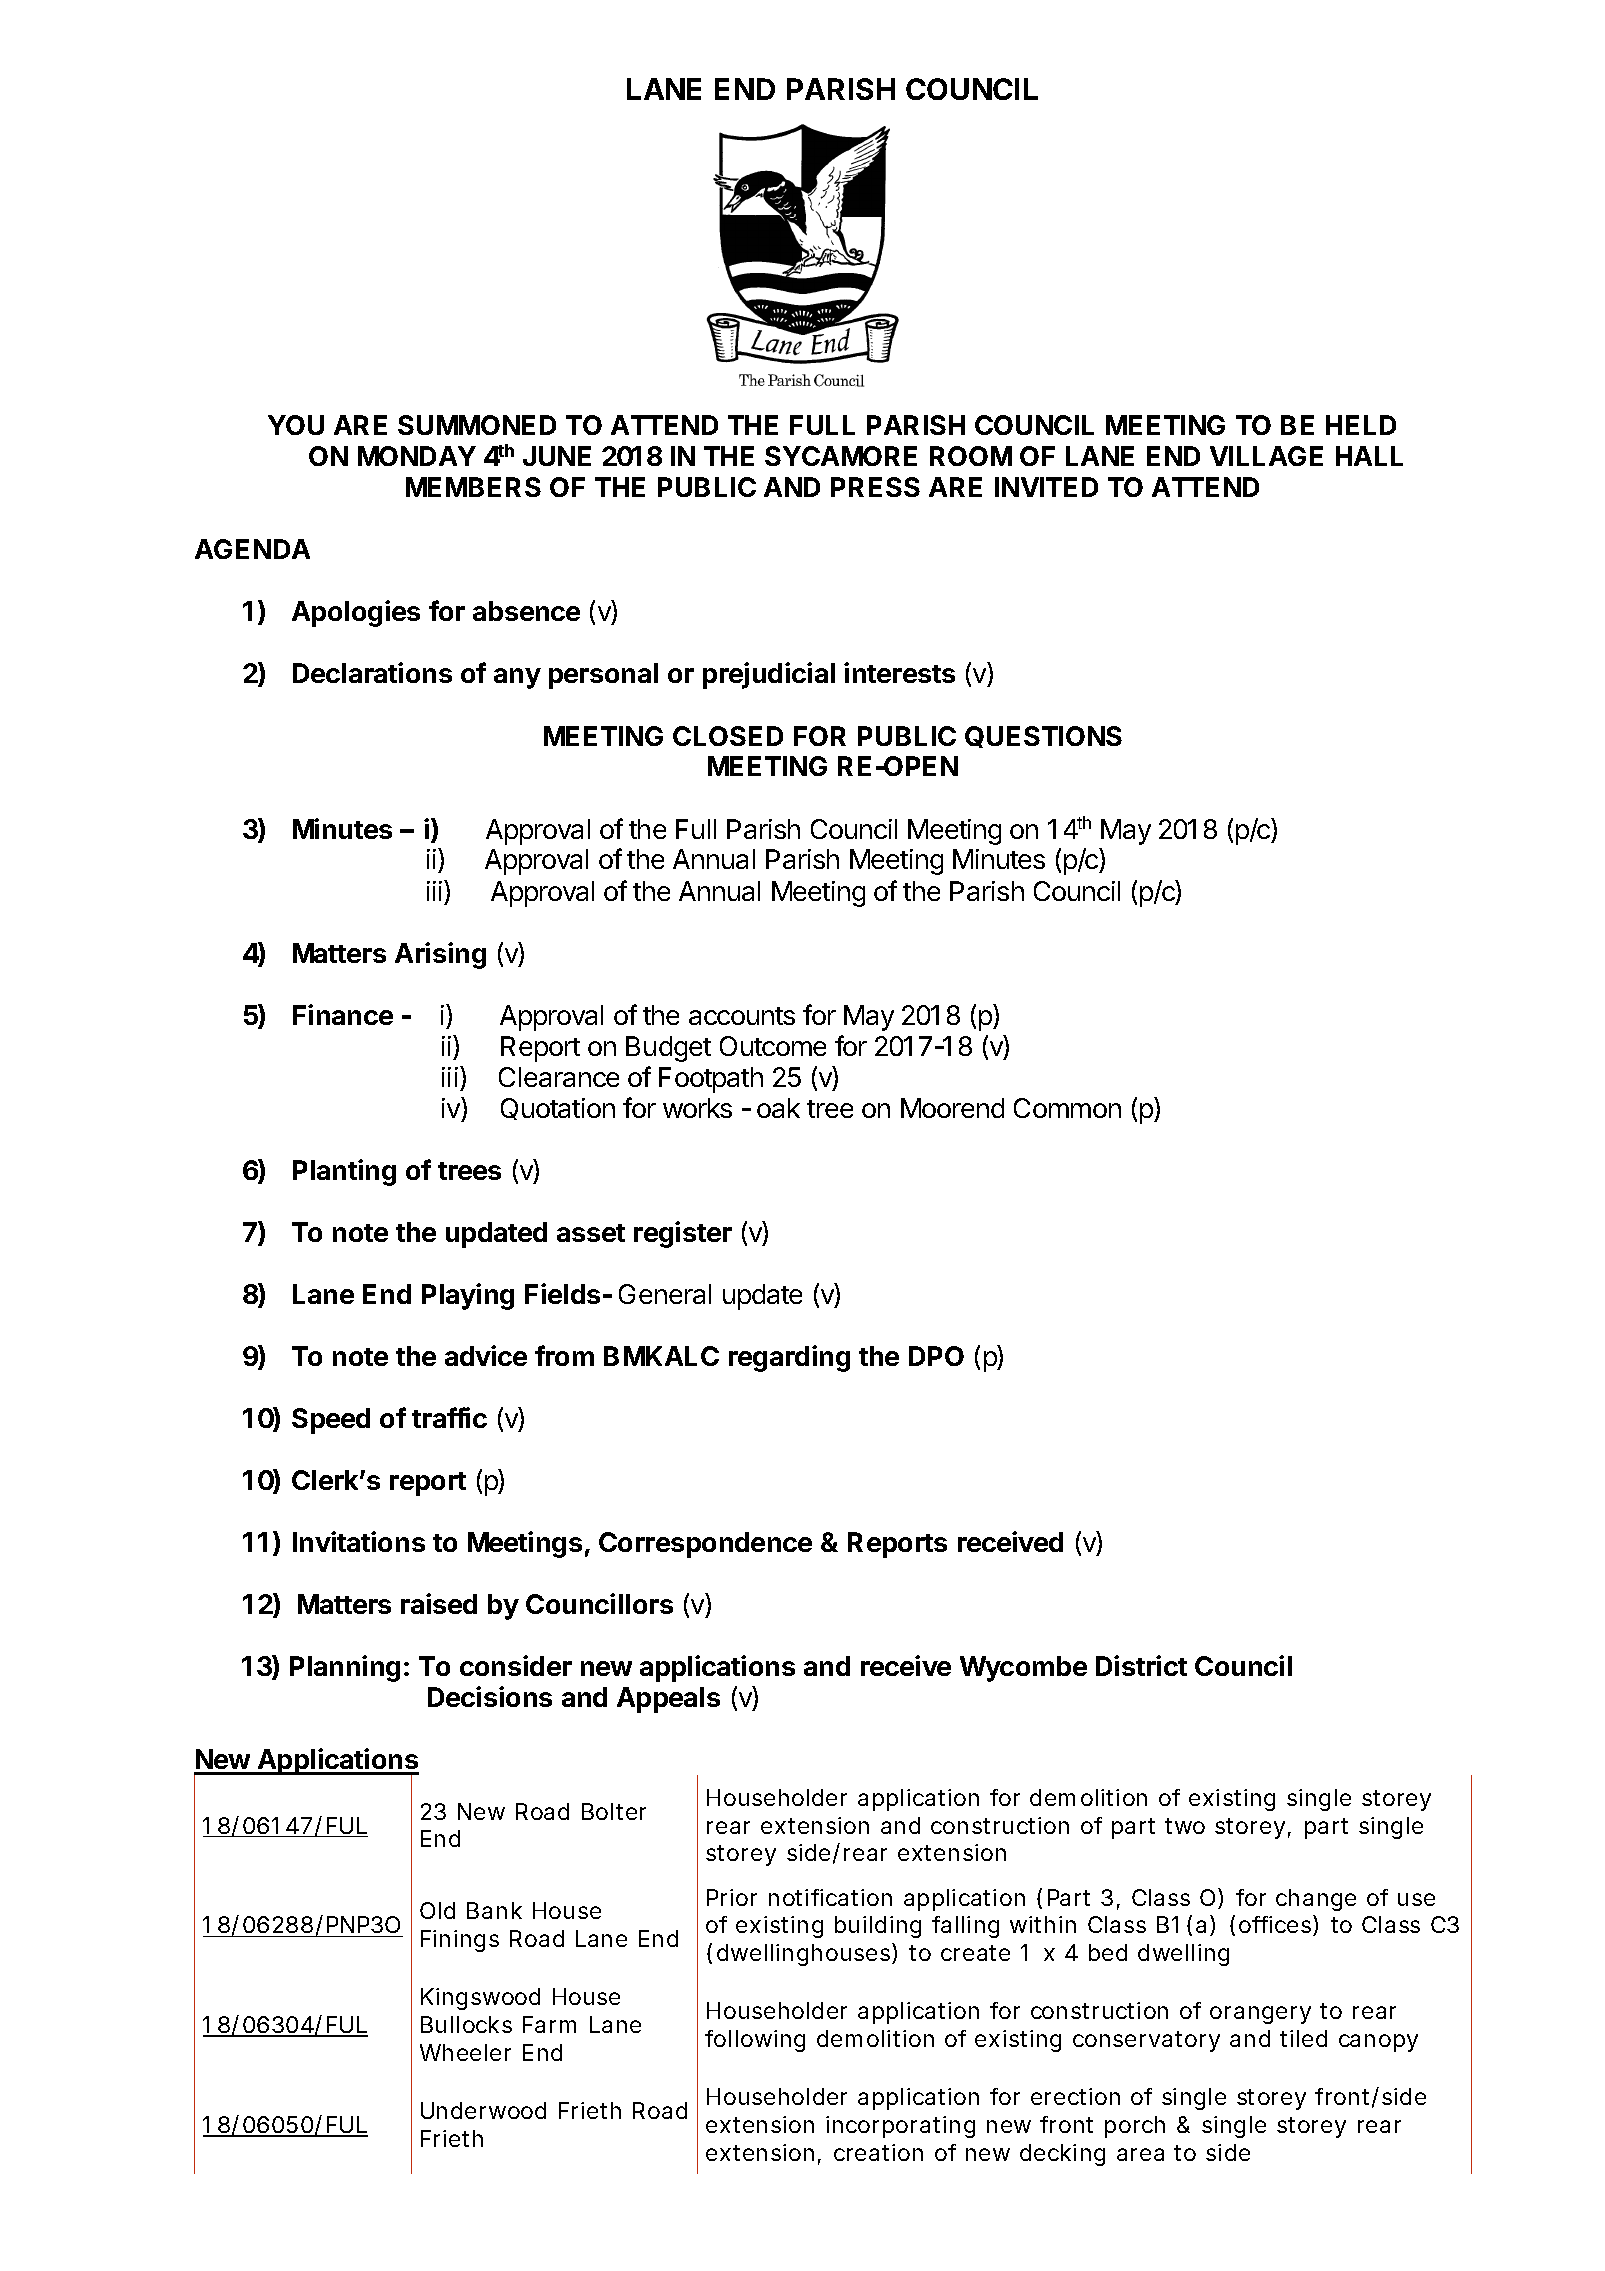 This image has height=2271, width=1605. Describe the element at coordinates (343, 1014) in the image. I see `Finance` at that location.
